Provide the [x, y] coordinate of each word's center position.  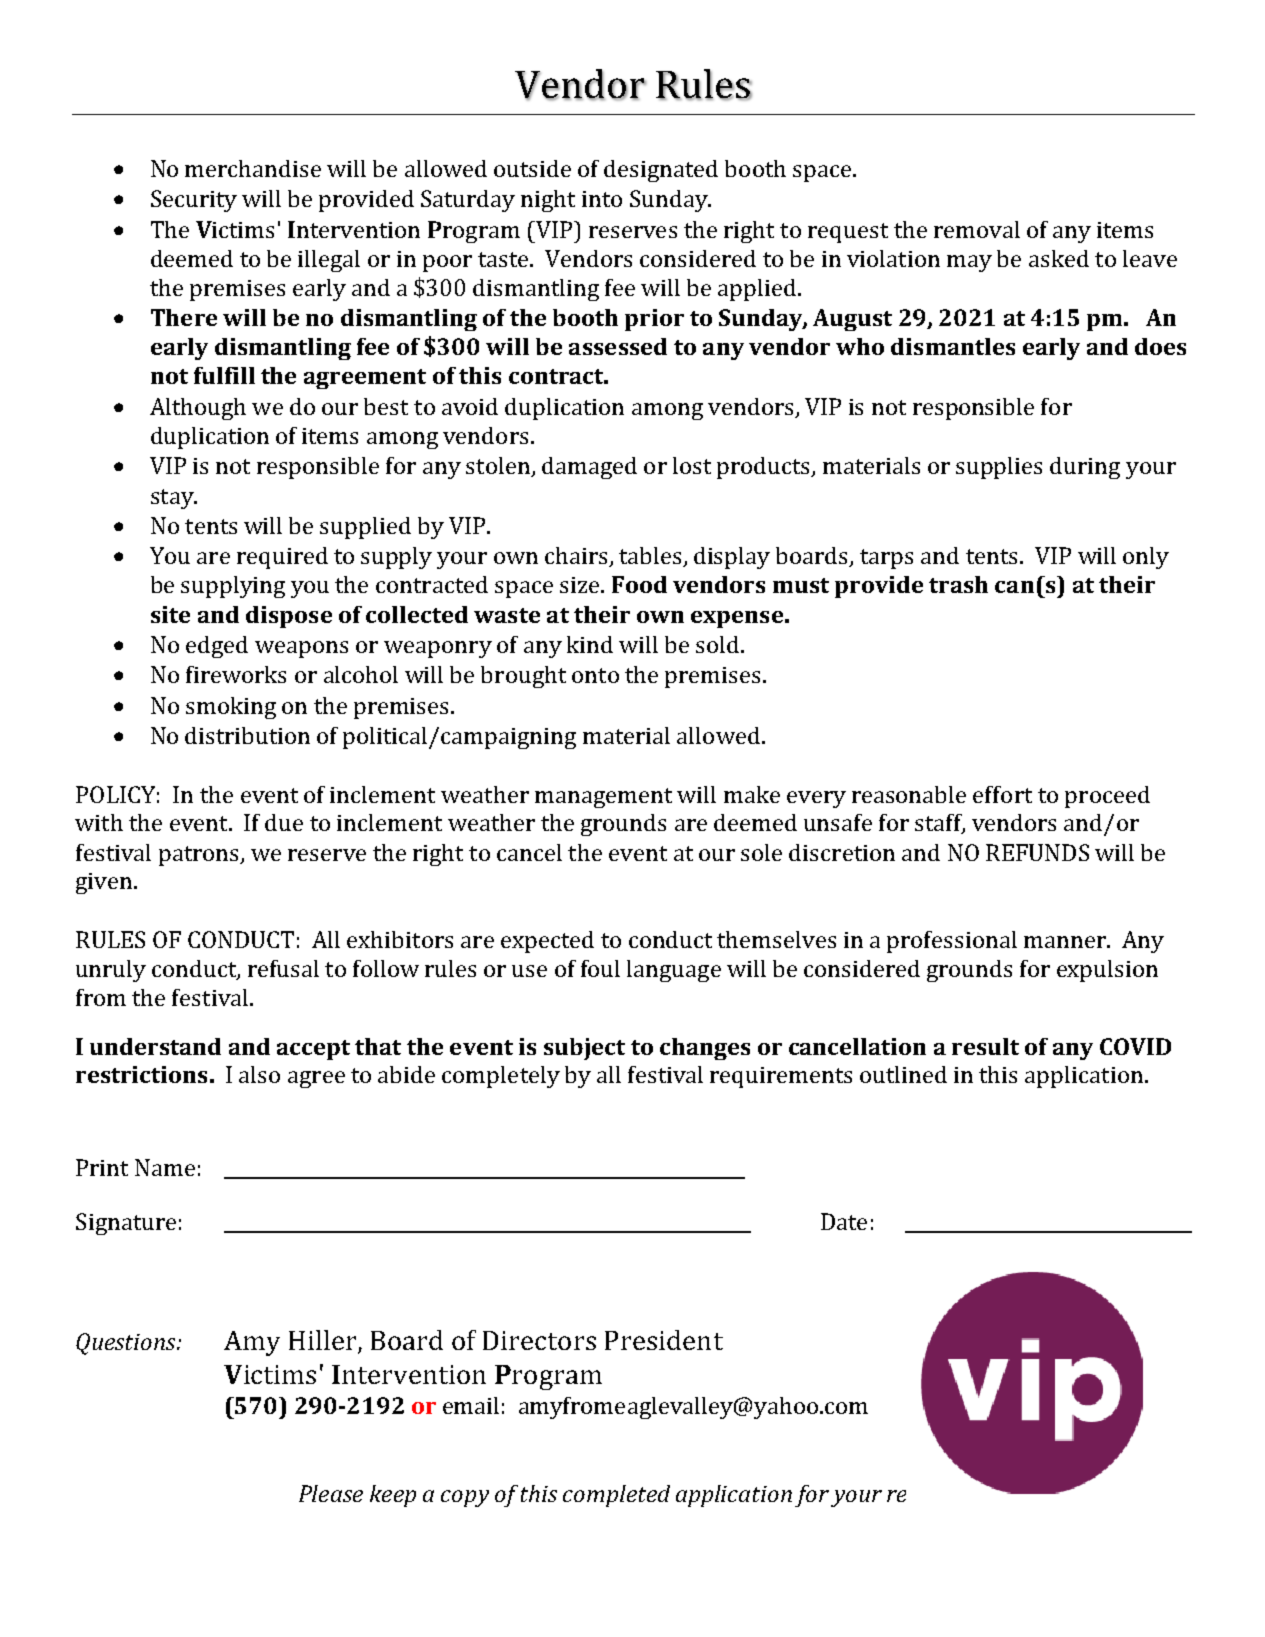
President [664, 1340]
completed [616, 1496]
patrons [200, 856]
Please [331, 1493]
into [602, 199]
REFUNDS [1037, 852]
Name [165, 1167]
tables [651, 557]
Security [194, 201]
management [603, 798]
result [985, 1046]
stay [173, 499]
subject [584, 1049]
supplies [999, 468]
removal [977, 229]
